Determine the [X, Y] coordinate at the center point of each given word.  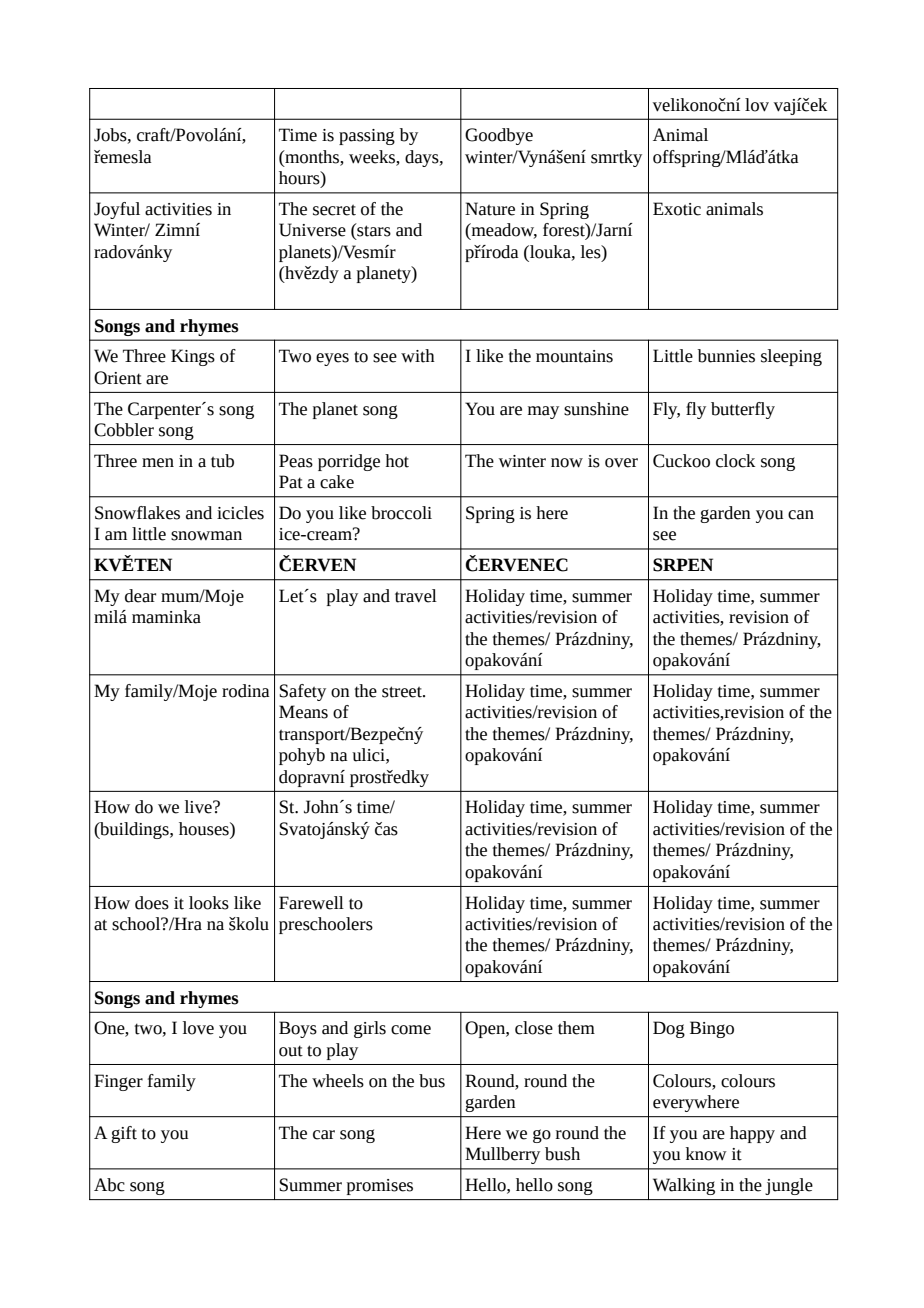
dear [140, 596]
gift [124, 1134]
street [403, 692]
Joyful [117, 210]
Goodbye [499, 136]
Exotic [677, 209]
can [801, 515]
